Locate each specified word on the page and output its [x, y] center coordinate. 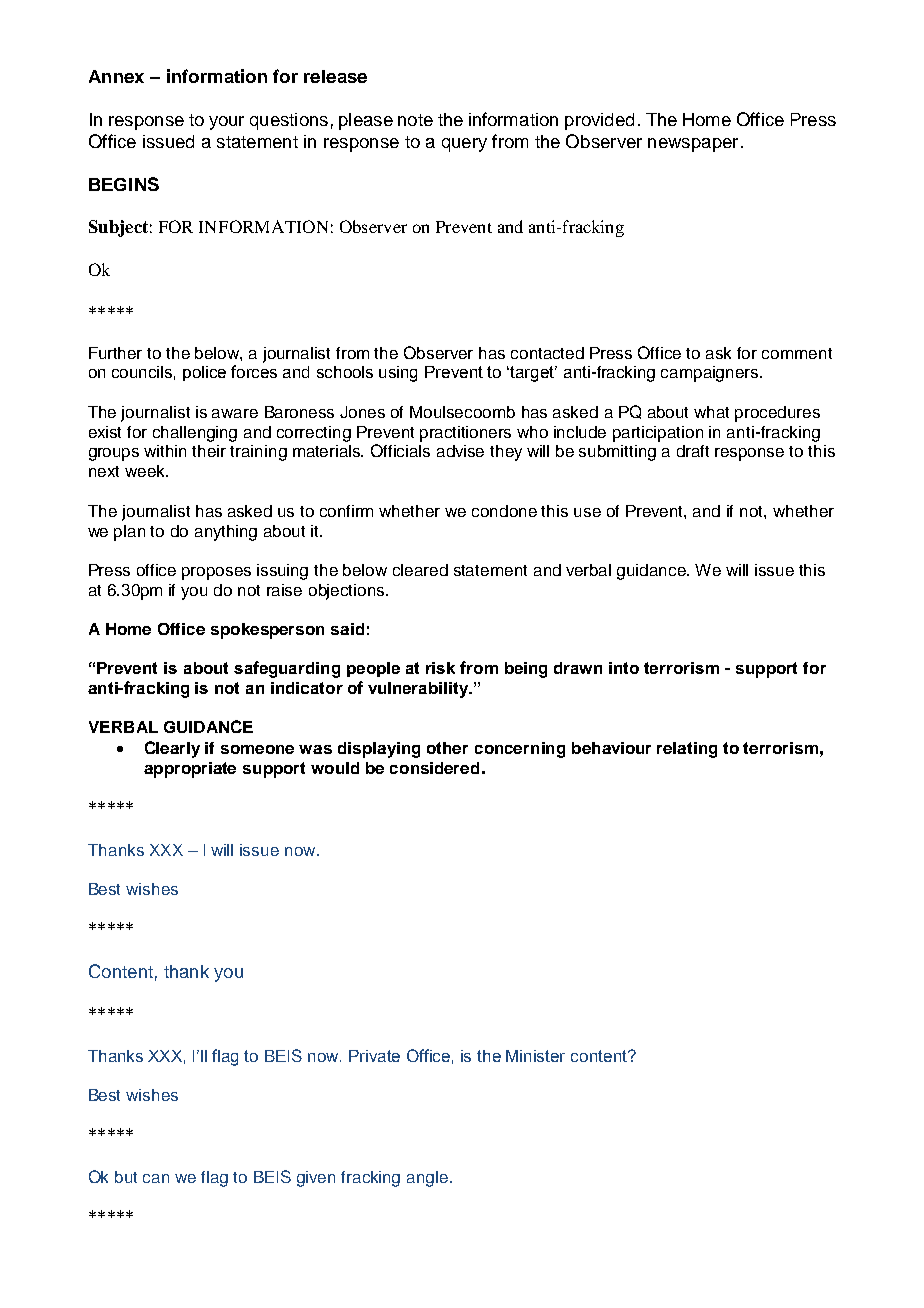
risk [440, 668]
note [415, 120]
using [398, 374]
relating [687, 750]
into [624, 668]
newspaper [693, 145]
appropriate [190, 770]
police [204, 373]
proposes [216, 573]
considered [434, 768]
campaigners [711, 374]
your [226, 123]
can [156, 1178]
